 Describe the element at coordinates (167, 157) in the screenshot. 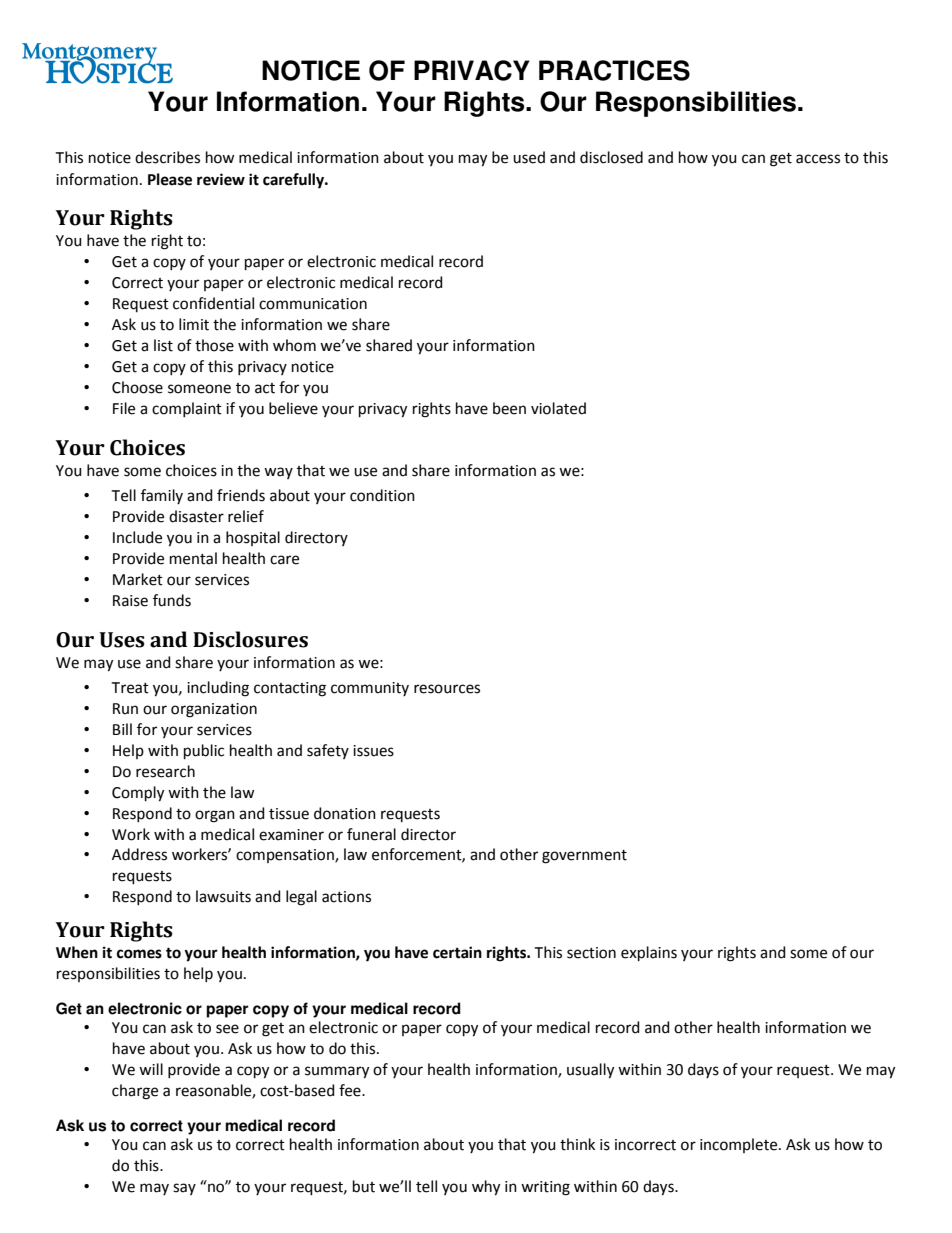

I see `describes` at that location.
